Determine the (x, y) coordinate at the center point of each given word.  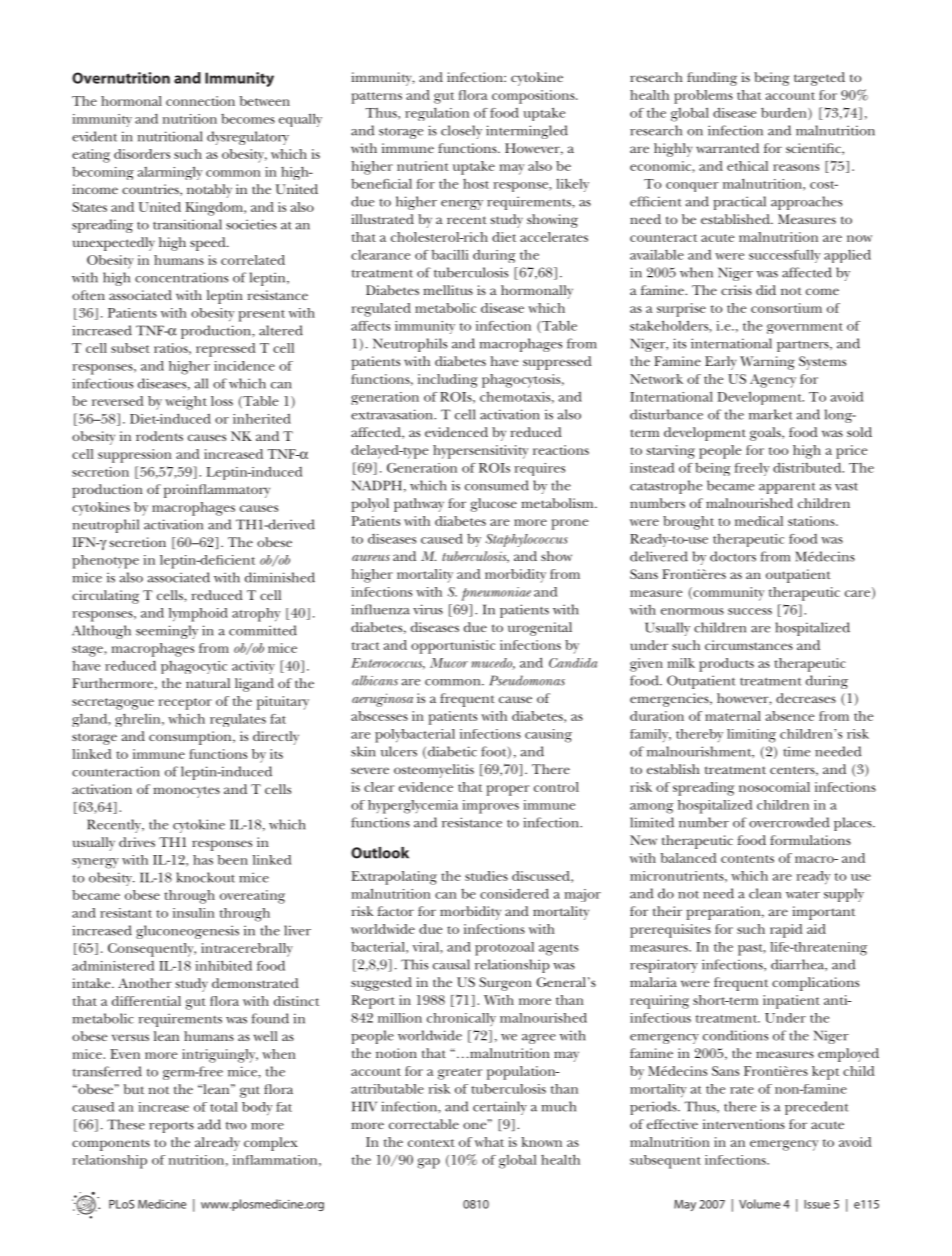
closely (461, 132)
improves (490, 807)
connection (200, 101)
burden (785, 113)
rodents (159, 436)
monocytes (186, 792)
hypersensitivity (480, 452)
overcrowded (789, 822)
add (209, 1124)
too (778, 451)
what (489, 1142)
